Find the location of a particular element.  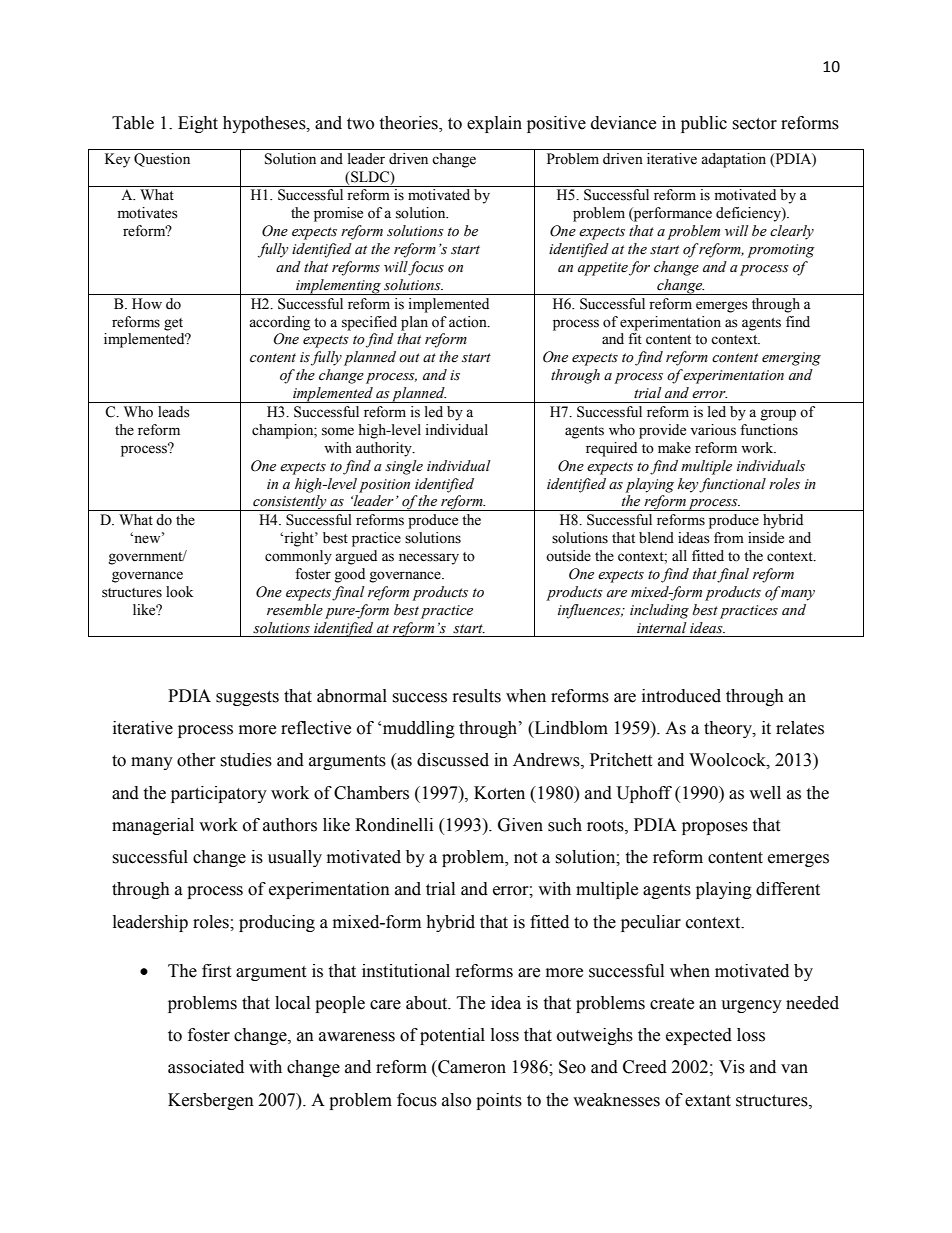

explain is located at coordinates (494, 124).
